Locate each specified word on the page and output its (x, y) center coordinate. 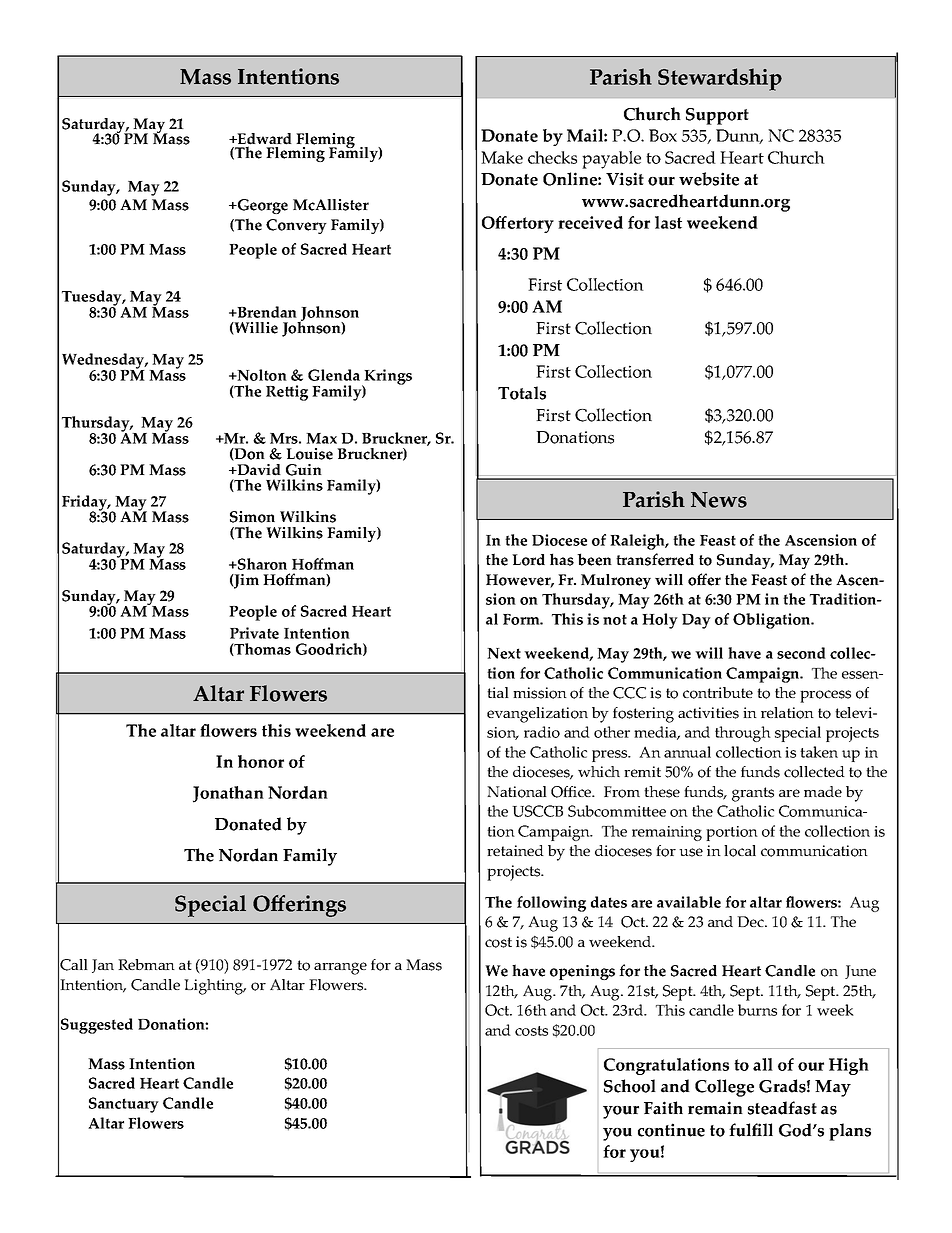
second (801, 653)
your (621, 1112)
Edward (263, 140)
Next (504, 653)
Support (717, 116)
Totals (522, 393)
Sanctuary (124, 1105)
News (719, 500)
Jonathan (228, 794)
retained (515, 850)
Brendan (266, 312)
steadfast (782, 1108)
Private (254, 633)
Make (502, 157)
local (740, 851)
